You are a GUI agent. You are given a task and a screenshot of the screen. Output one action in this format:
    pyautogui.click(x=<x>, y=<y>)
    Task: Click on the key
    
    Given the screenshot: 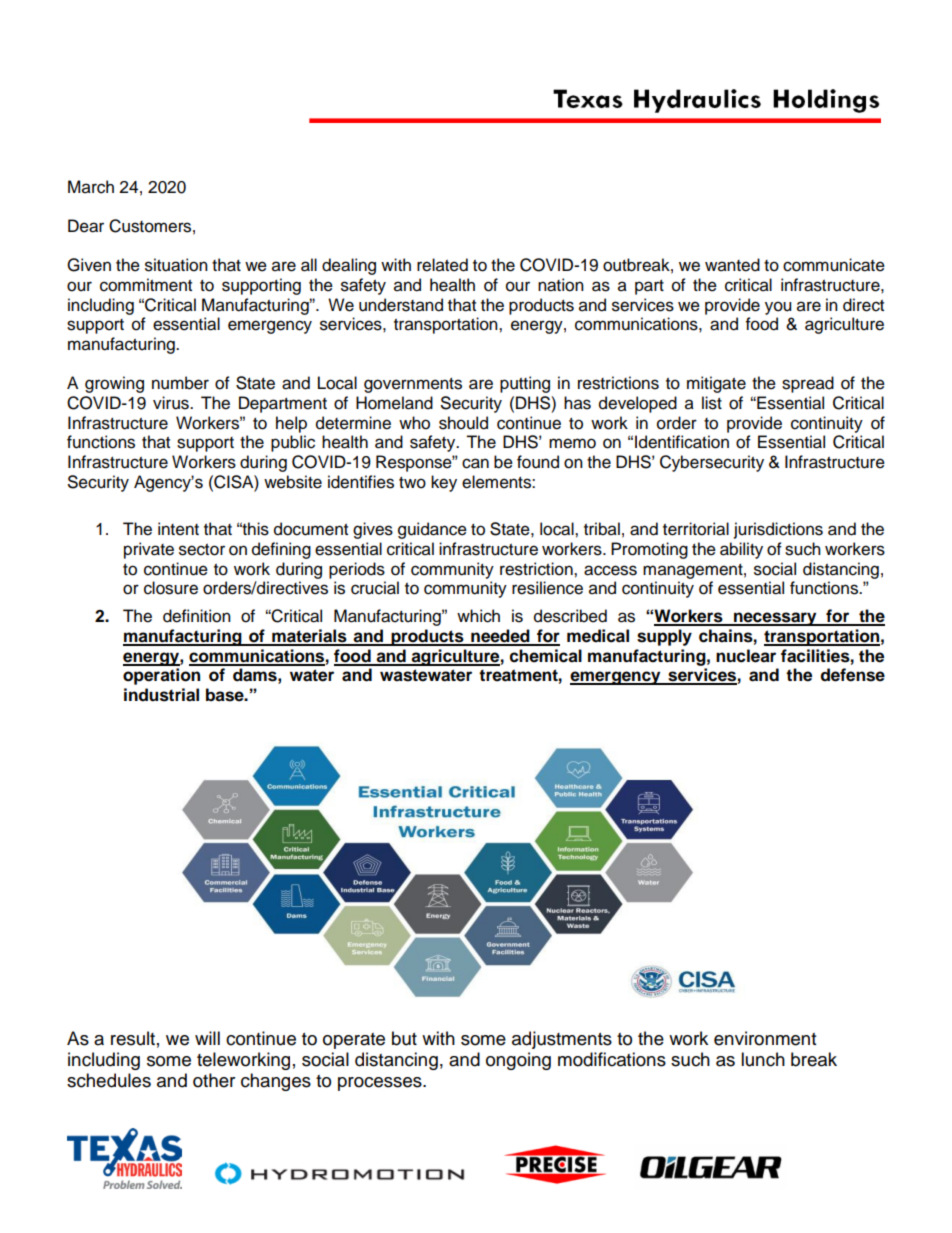 What is the action you would take?
    pyautogui.click(x=444, y=483)
